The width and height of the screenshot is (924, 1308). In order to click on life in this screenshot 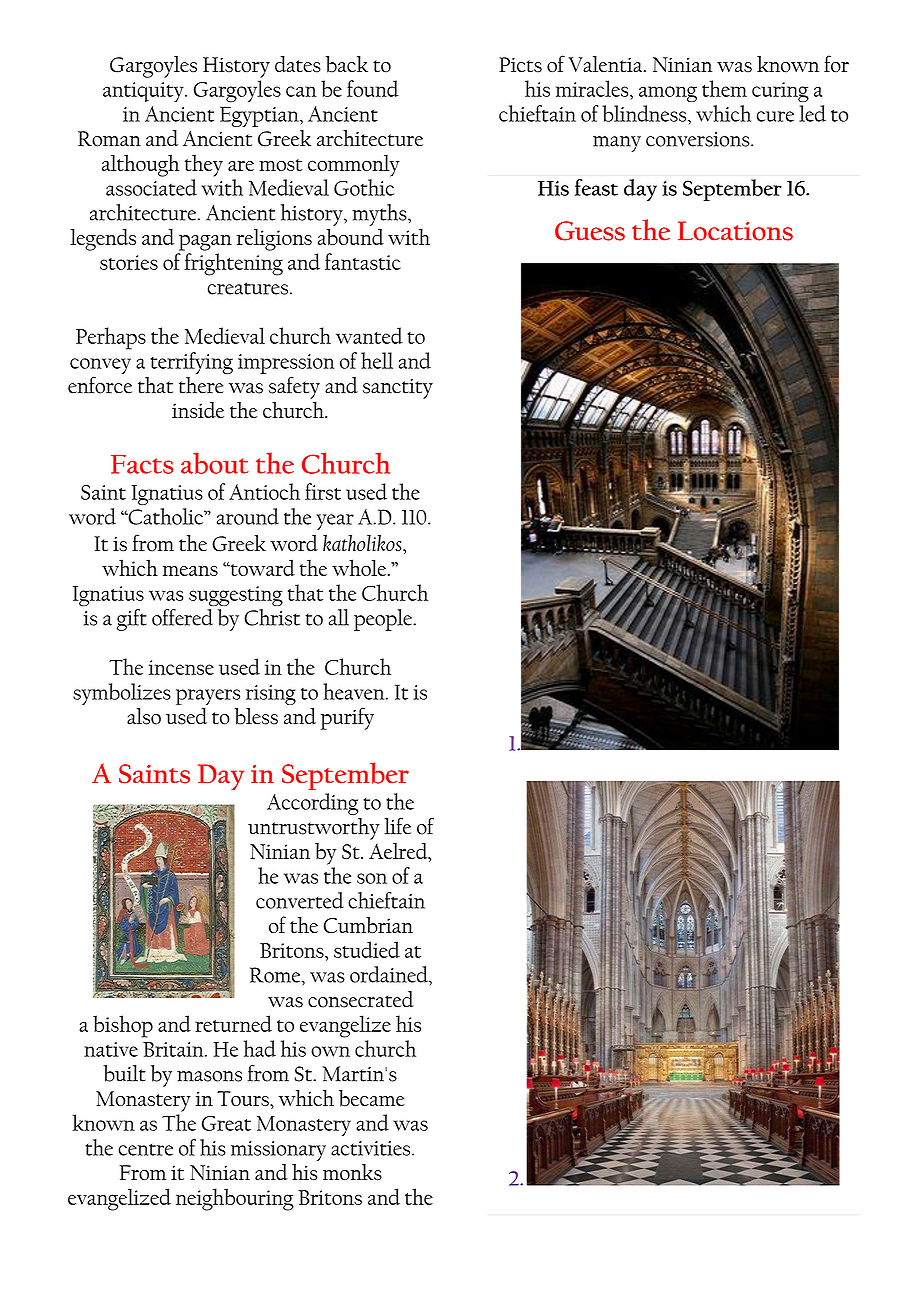, I will do `click(397, 826)`.
